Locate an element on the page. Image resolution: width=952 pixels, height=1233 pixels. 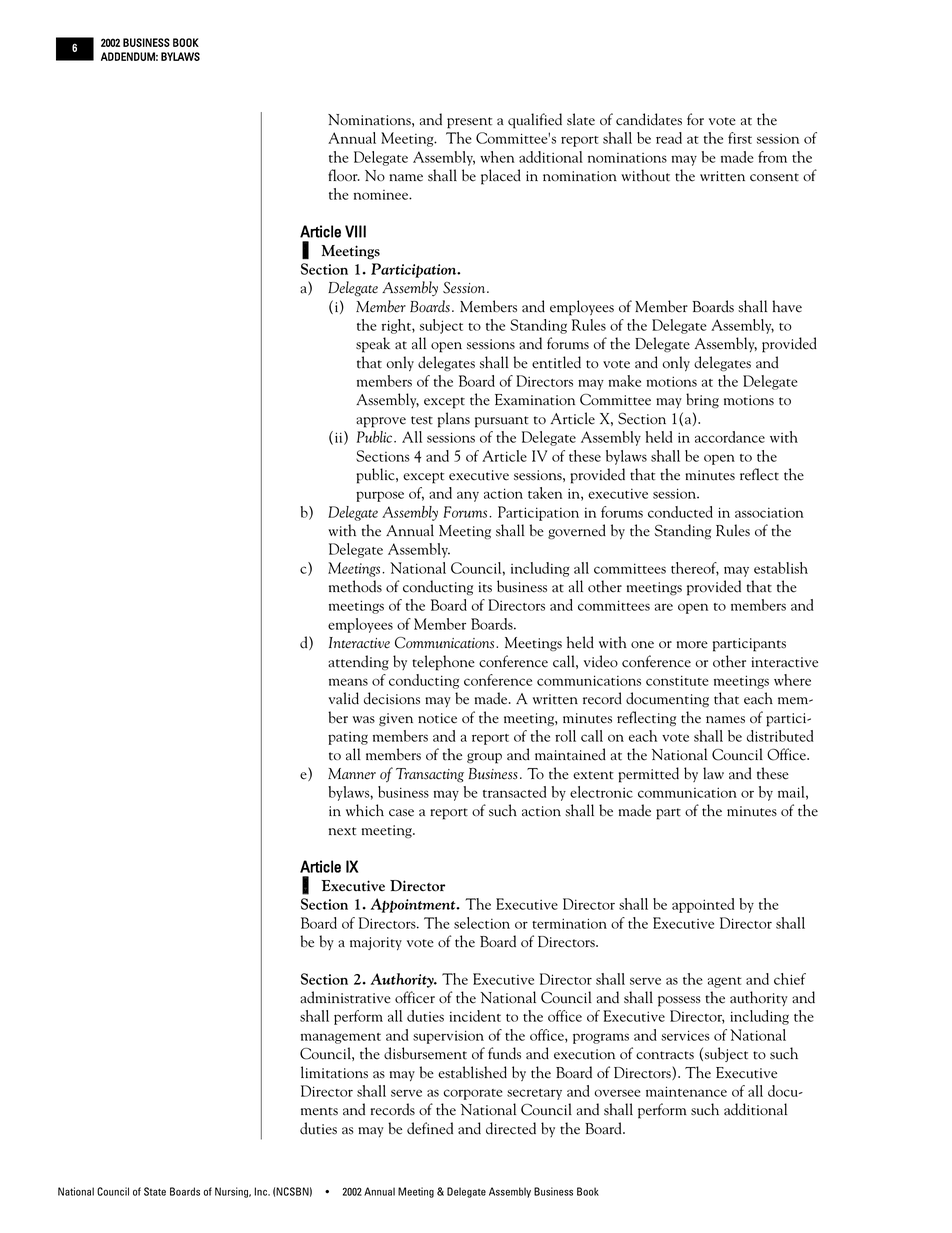
purpose is located at coordinates (380, 496).
